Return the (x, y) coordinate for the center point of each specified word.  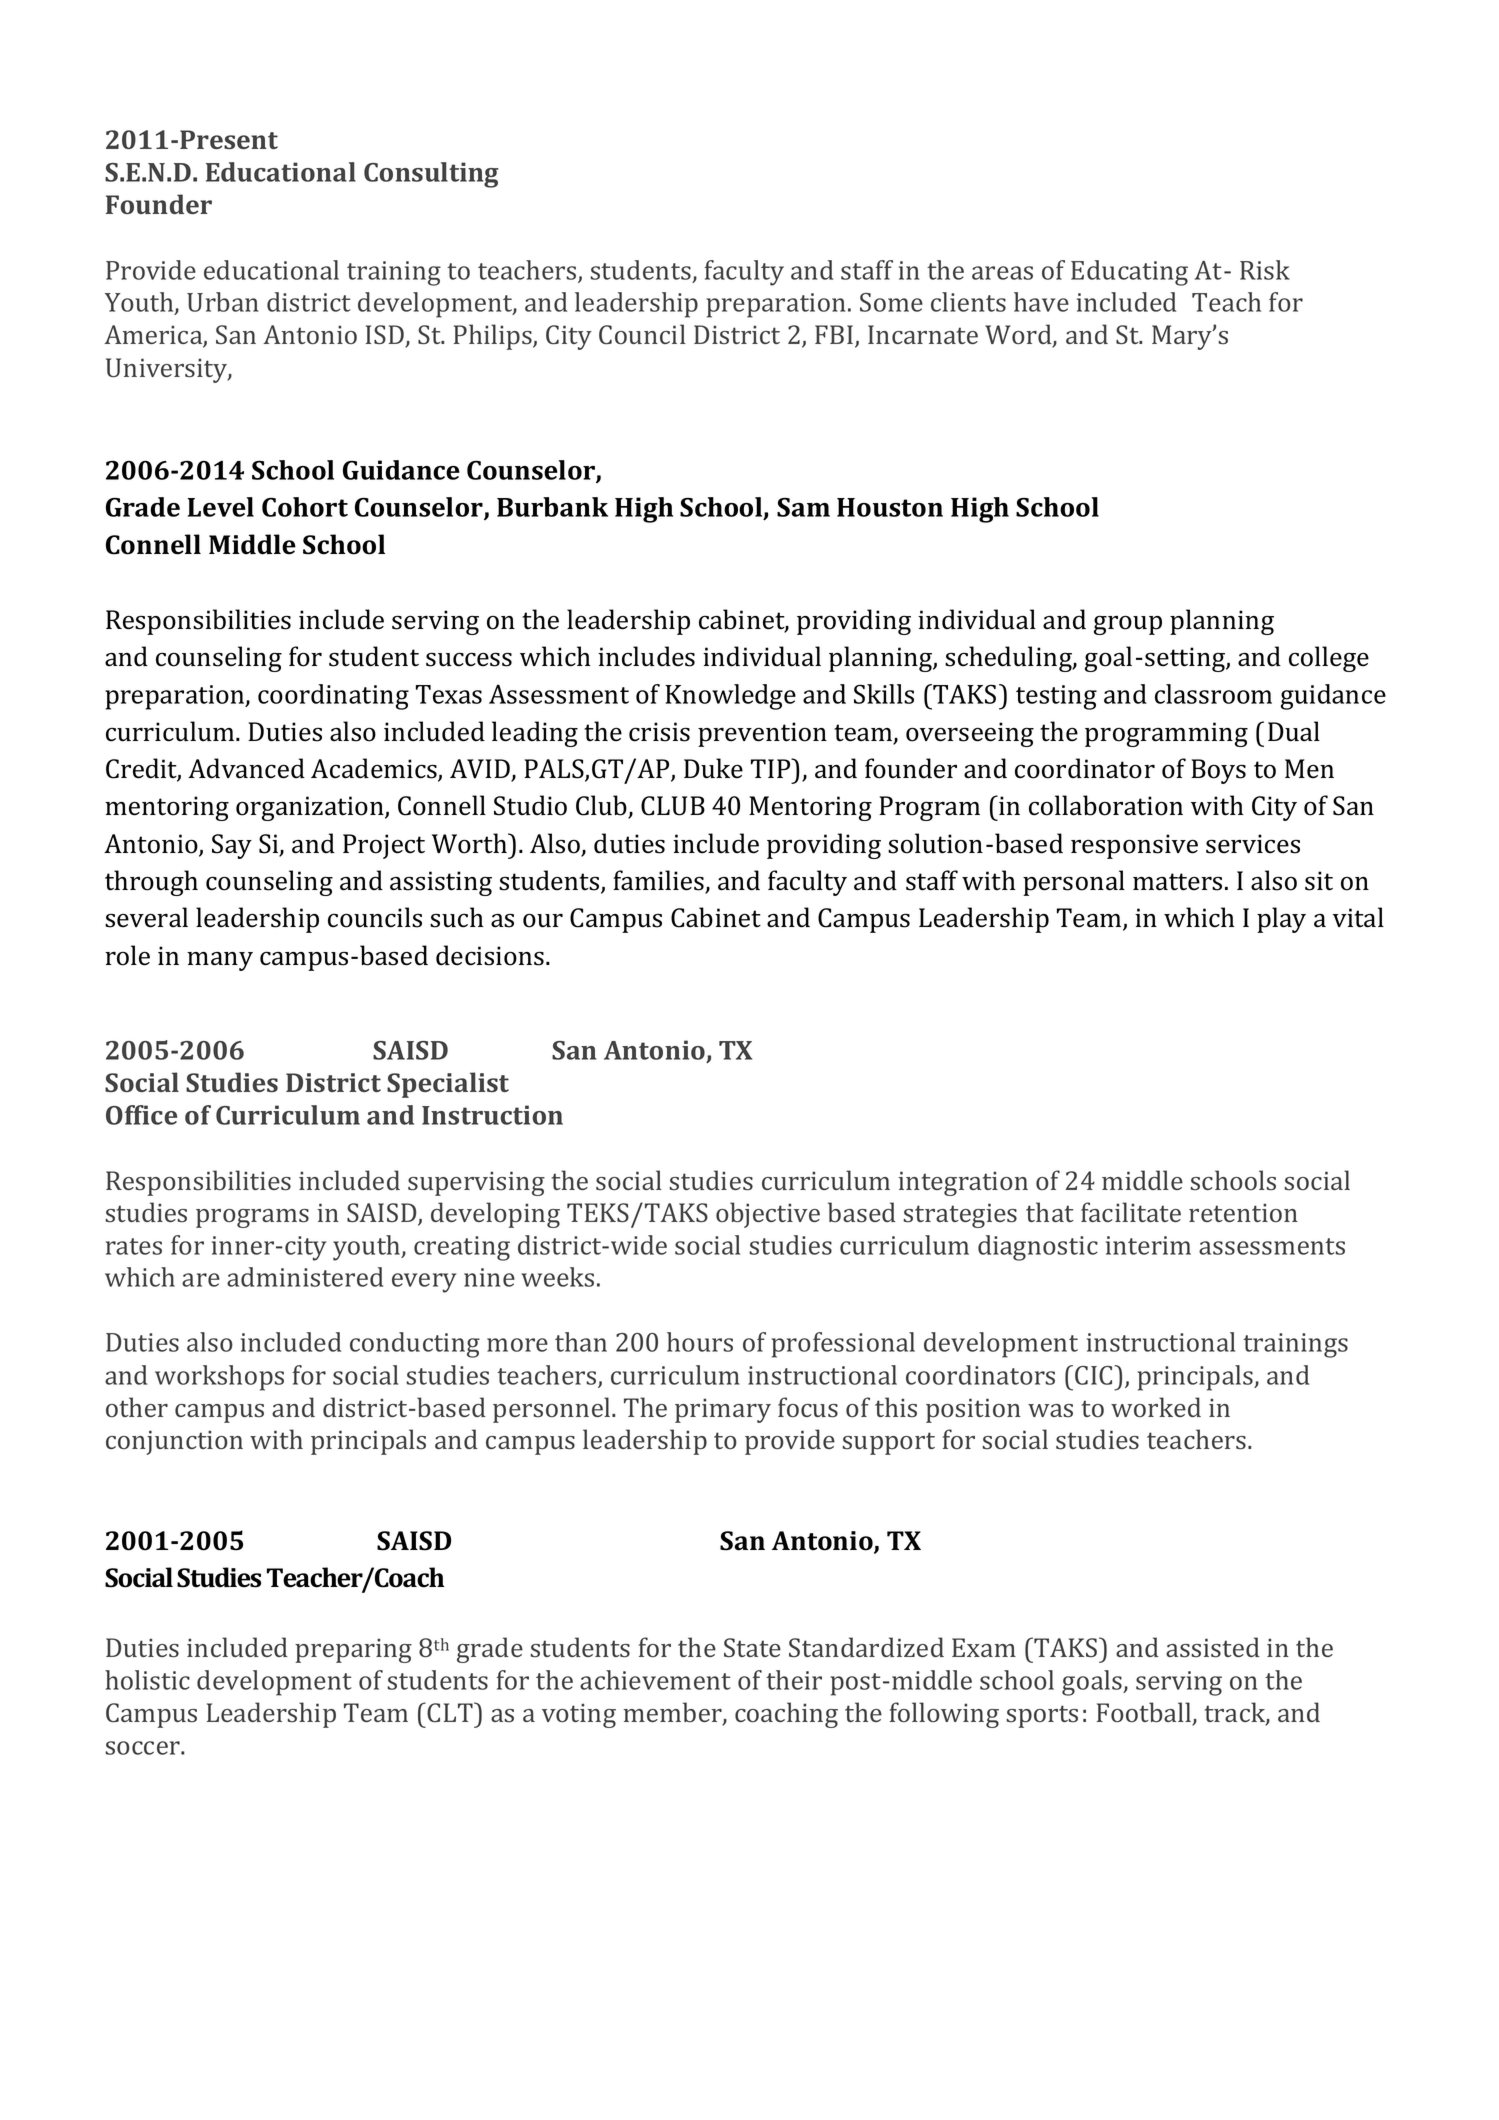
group (1128, 625)
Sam (803, 507)
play (1281, 920)
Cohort (305, 507)
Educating (1129, 273)
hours (700, 1342)
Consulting (431, 175)
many (220, 961)
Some (891, 302)
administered (305, 1277)
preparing (353, 1650)
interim (1148, 1245)
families (659, 881)
